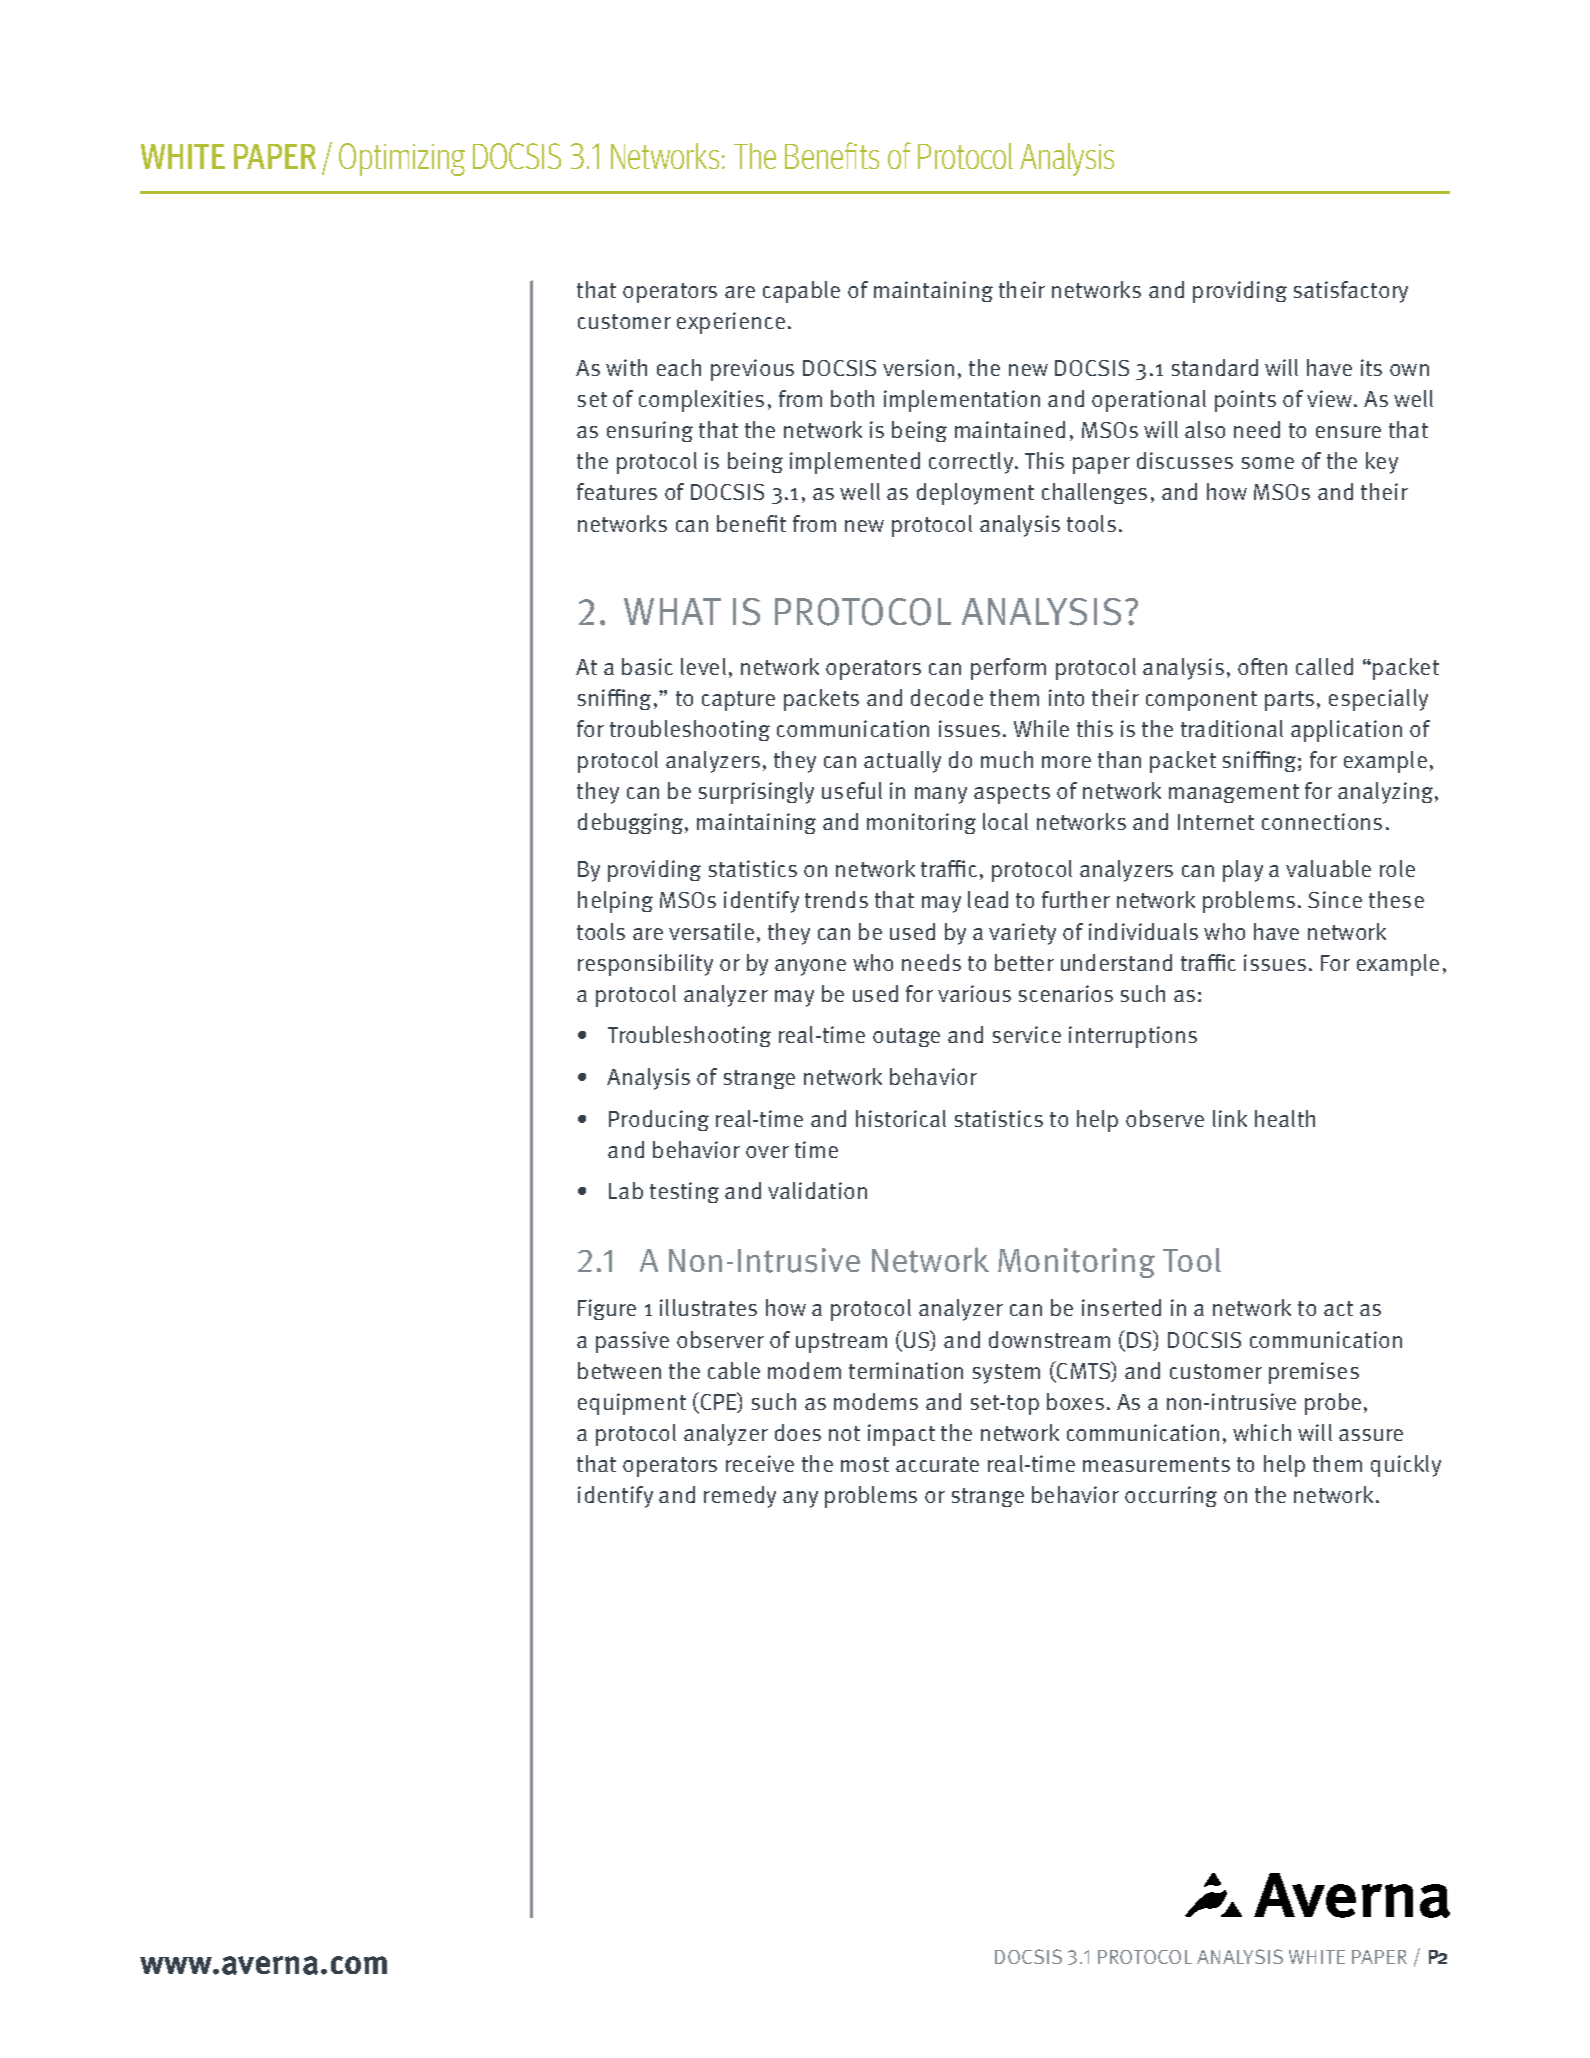 The image size is (1590, 2058). Describe the element at coordinates (402, 159) in the screenshot. I see `Optimizing` at that location.
